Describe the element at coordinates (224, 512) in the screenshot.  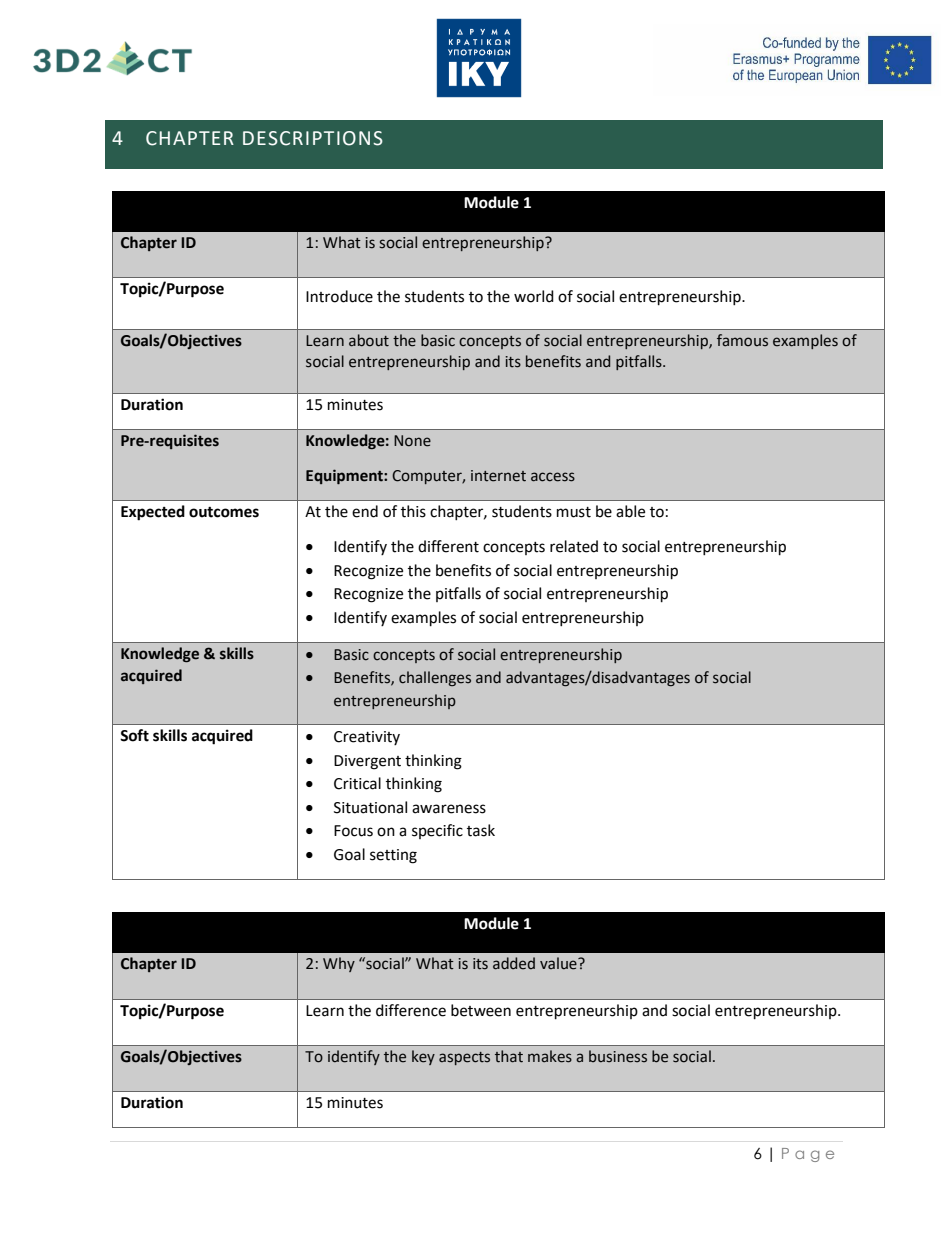
I see `outcomes` at that location.
